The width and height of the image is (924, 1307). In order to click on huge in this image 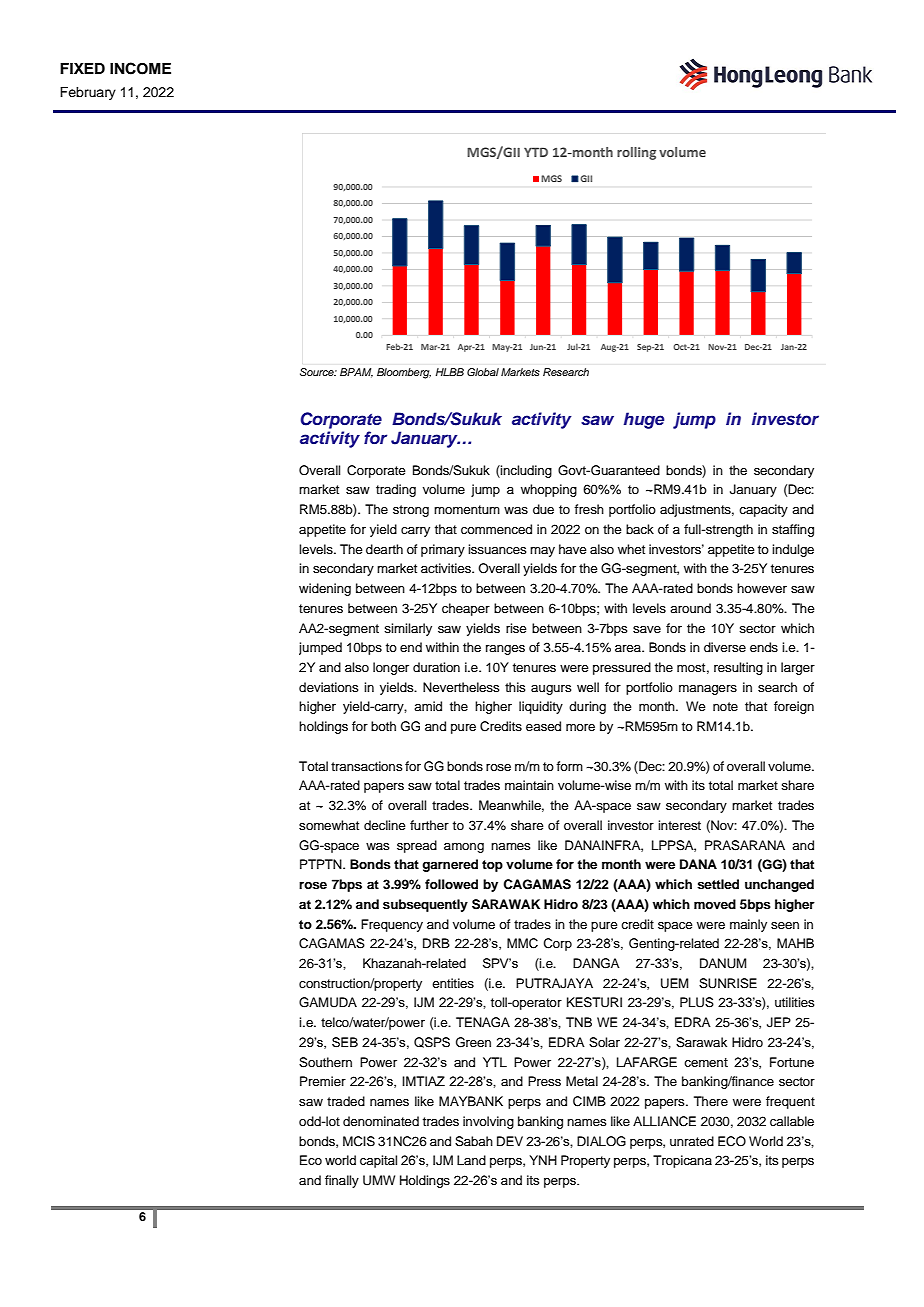, I will do `click(644, 420)`.
